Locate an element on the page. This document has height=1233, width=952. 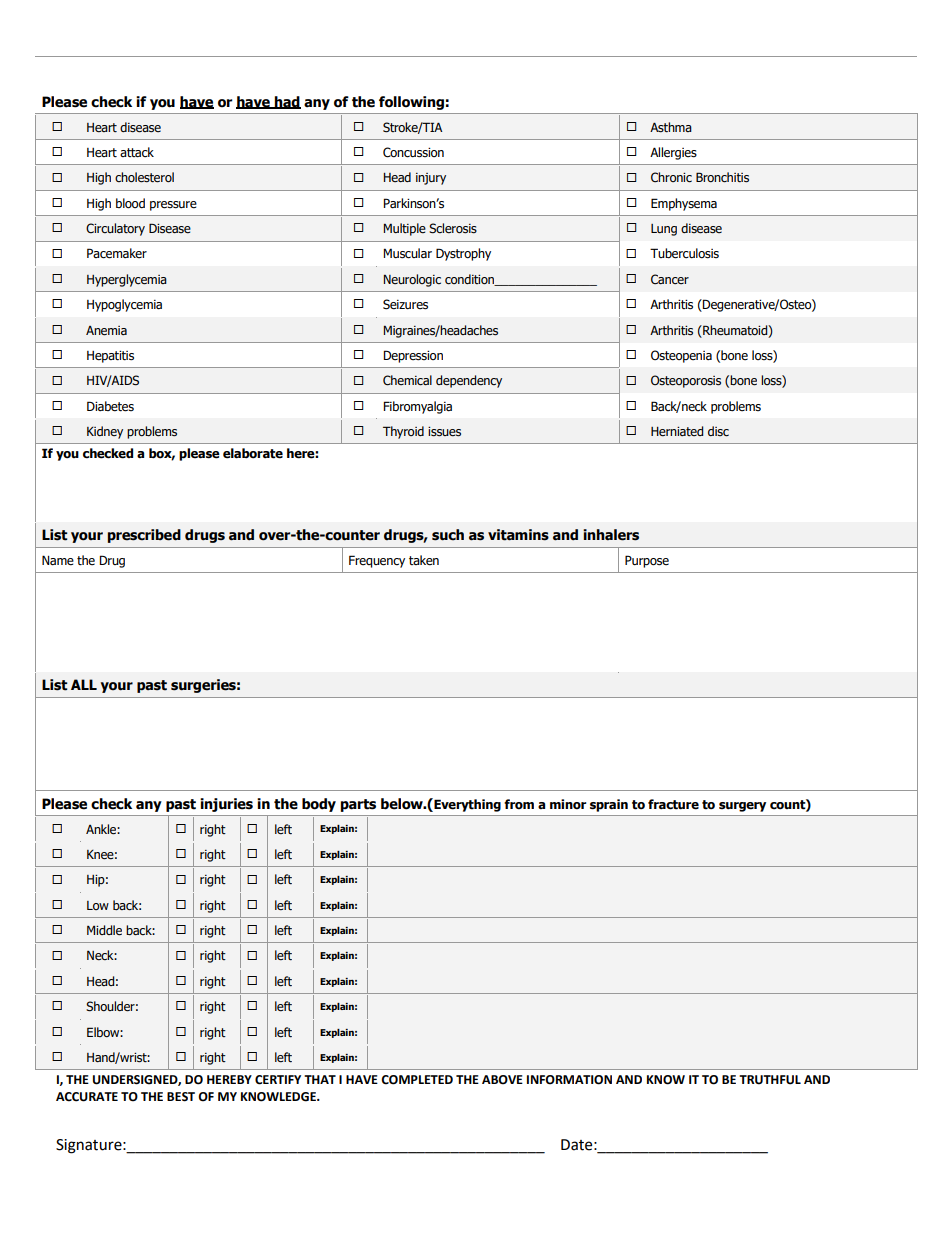
attack is located at coordinates (137, 152).
